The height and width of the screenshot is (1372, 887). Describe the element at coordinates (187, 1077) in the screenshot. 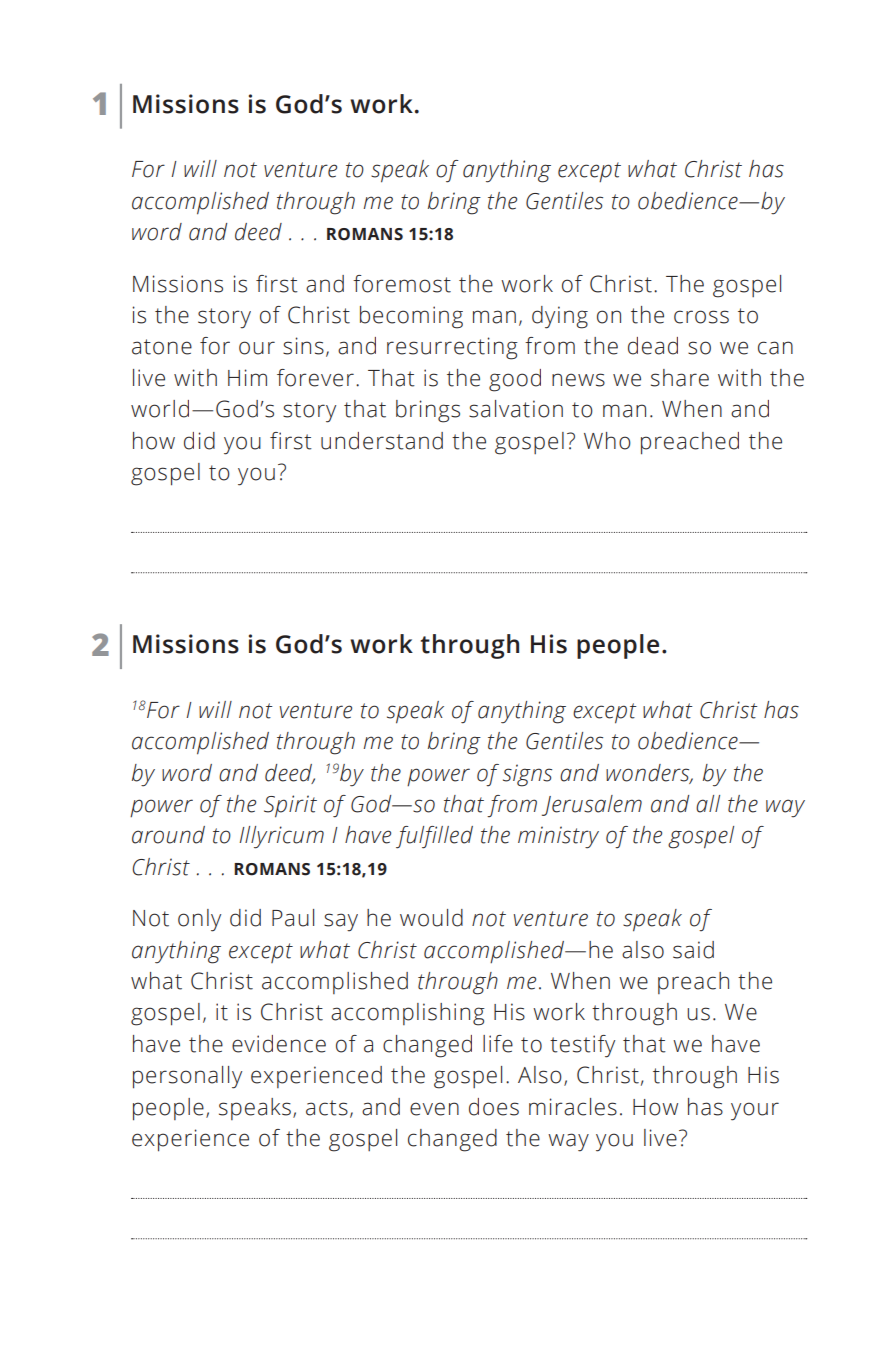

I see `personally` at that location.
